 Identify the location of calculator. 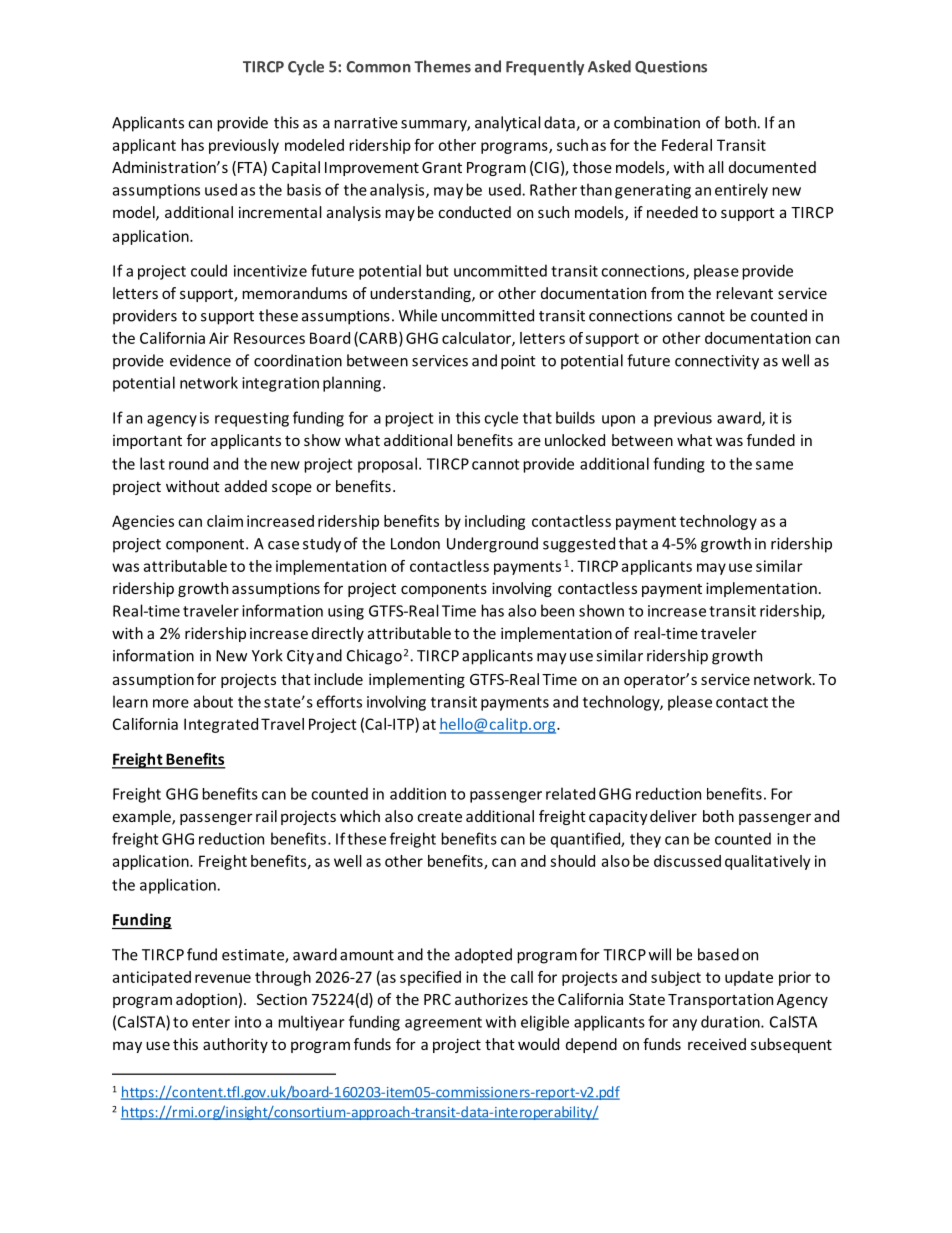
(477, 339).
